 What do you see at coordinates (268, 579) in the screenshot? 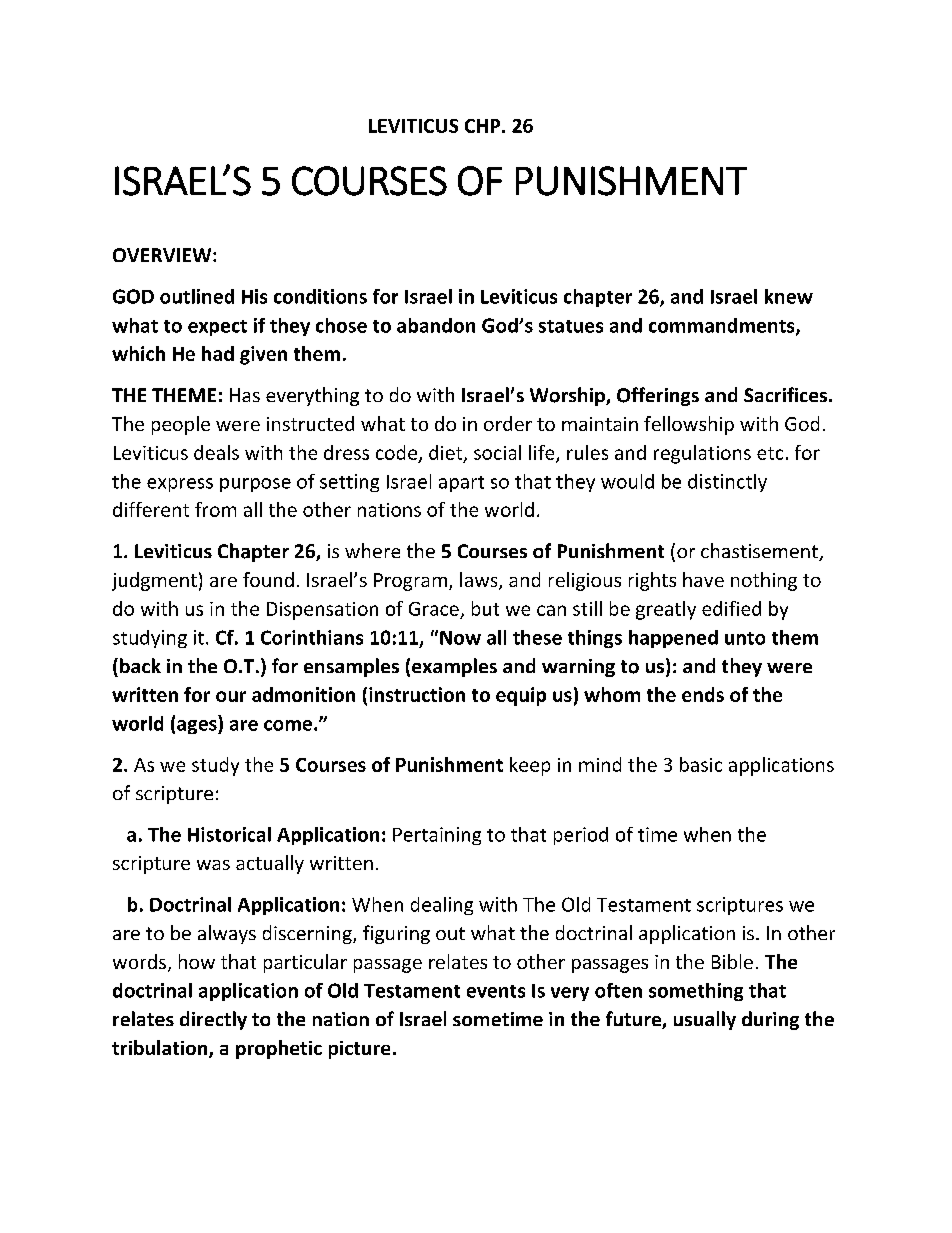
I see `found` at bounding box center [268, 579].
